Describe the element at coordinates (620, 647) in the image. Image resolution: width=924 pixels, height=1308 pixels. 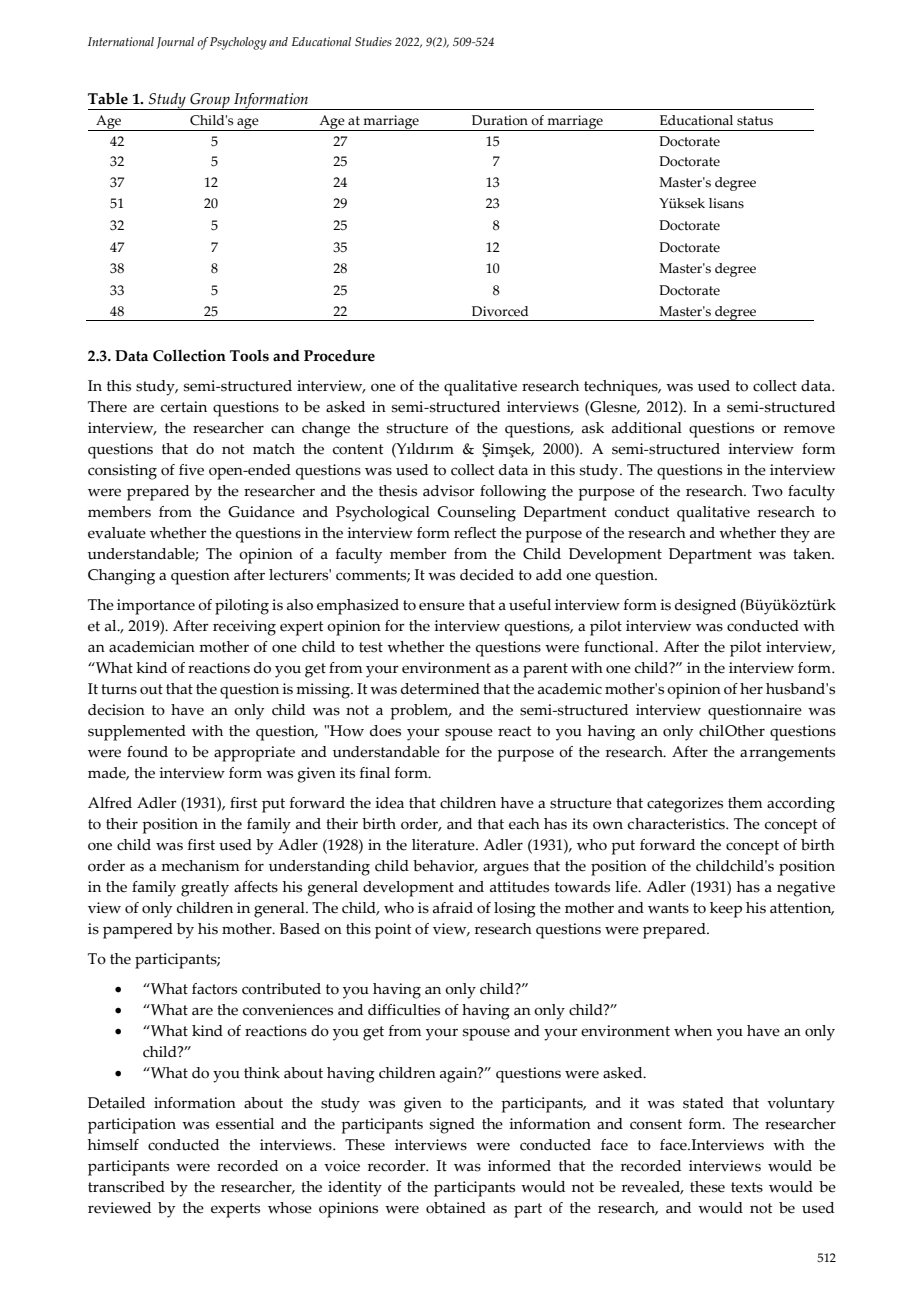
I see `functional` at that location.
